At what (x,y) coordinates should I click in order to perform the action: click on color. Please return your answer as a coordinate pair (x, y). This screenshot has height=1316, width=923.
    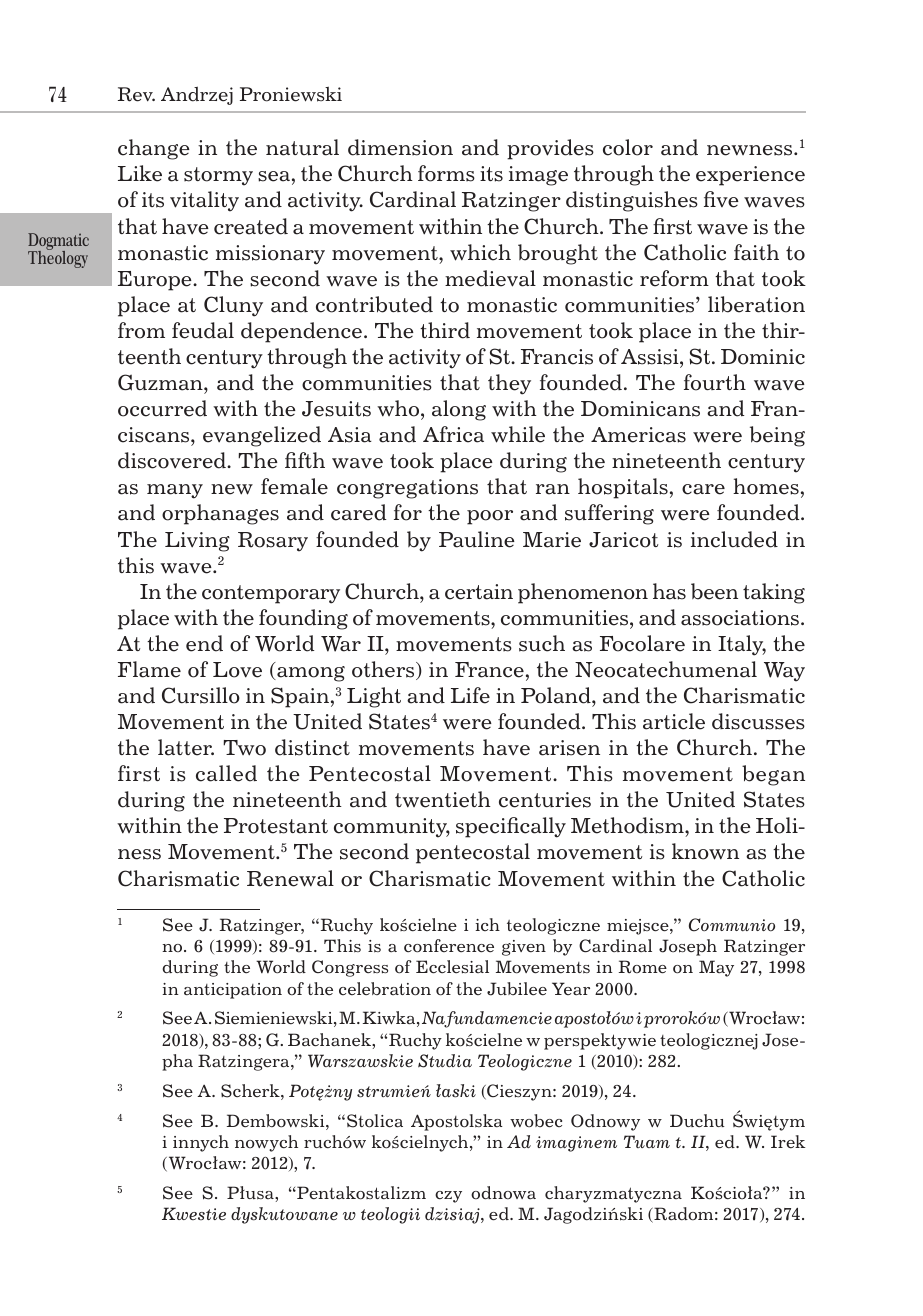
    Looking at the image, I should click on (628, 147).
